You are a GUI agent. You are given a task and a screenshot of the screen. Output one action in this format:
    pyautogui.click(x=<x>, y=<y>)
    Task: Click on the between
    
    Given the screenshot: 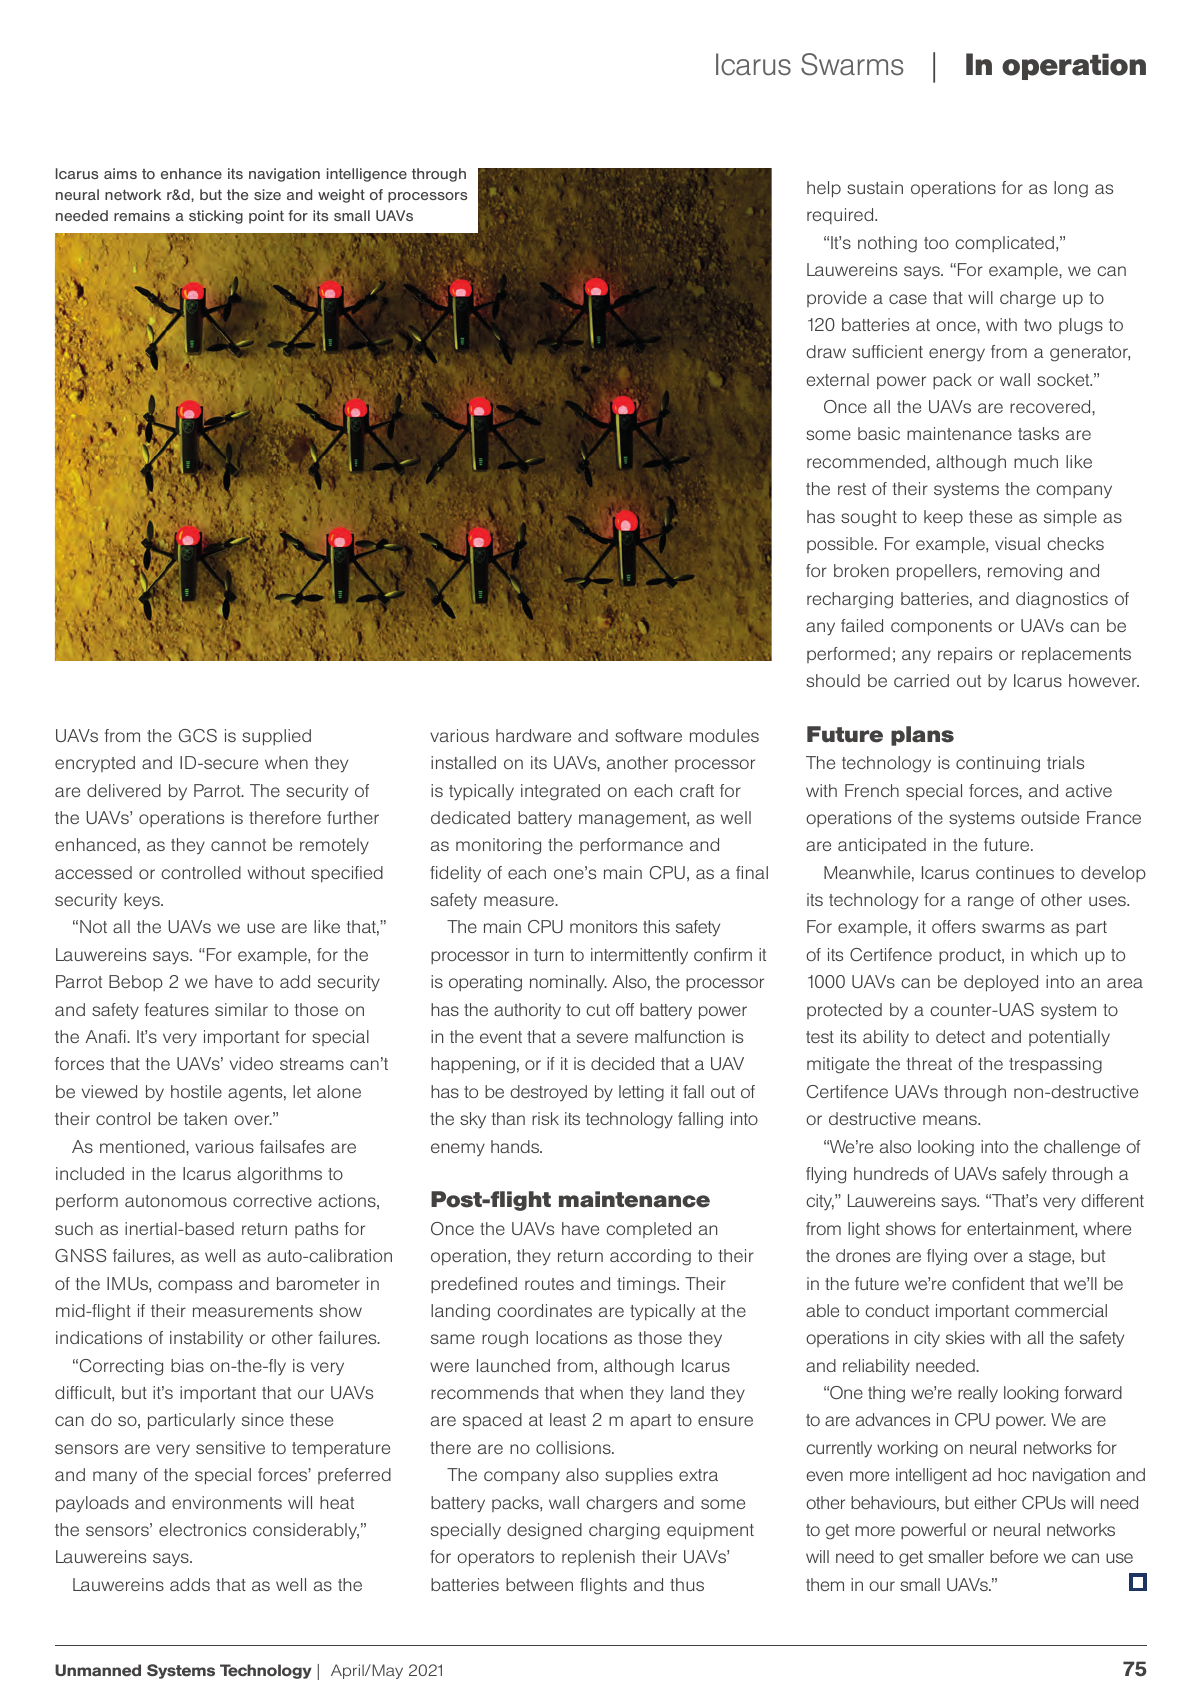 What is the action you would take?
    pyautogui.click(x=539, y=1584)
